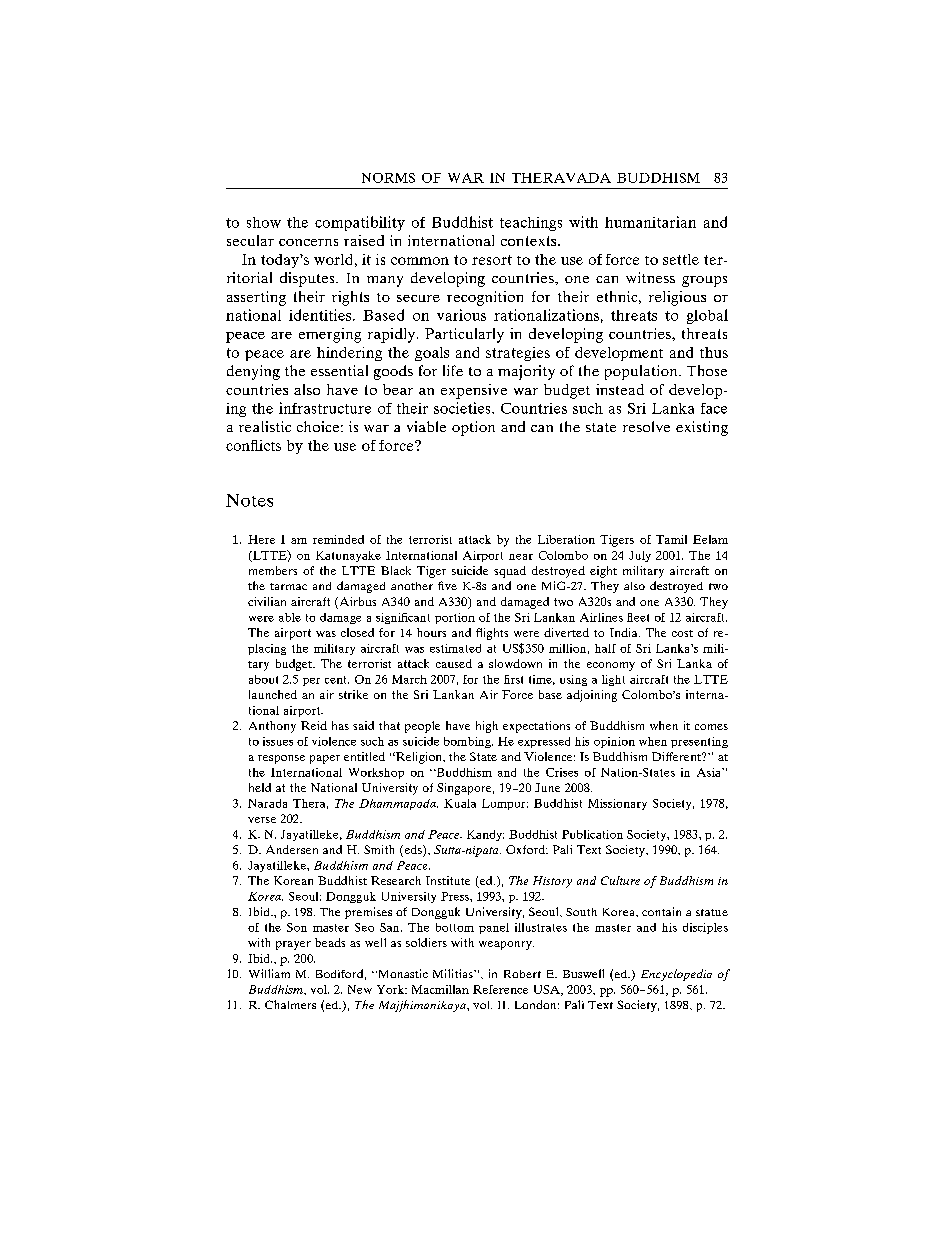  Describe the element at coordinates (640, 556) in the screenshot. I see `July` at that location.
